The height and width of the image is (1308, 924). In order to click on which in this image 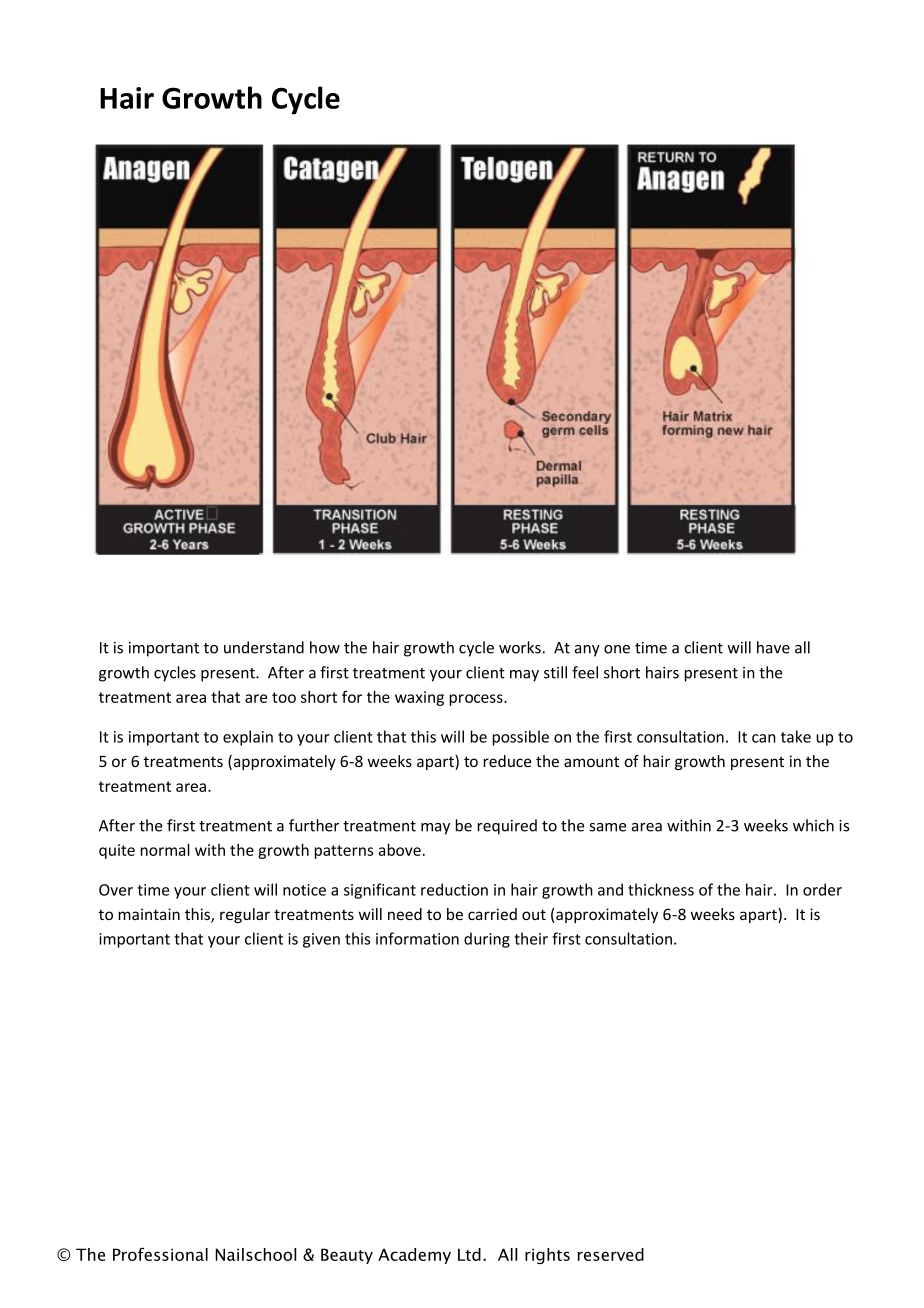, I will do `click(813, 825)`.
